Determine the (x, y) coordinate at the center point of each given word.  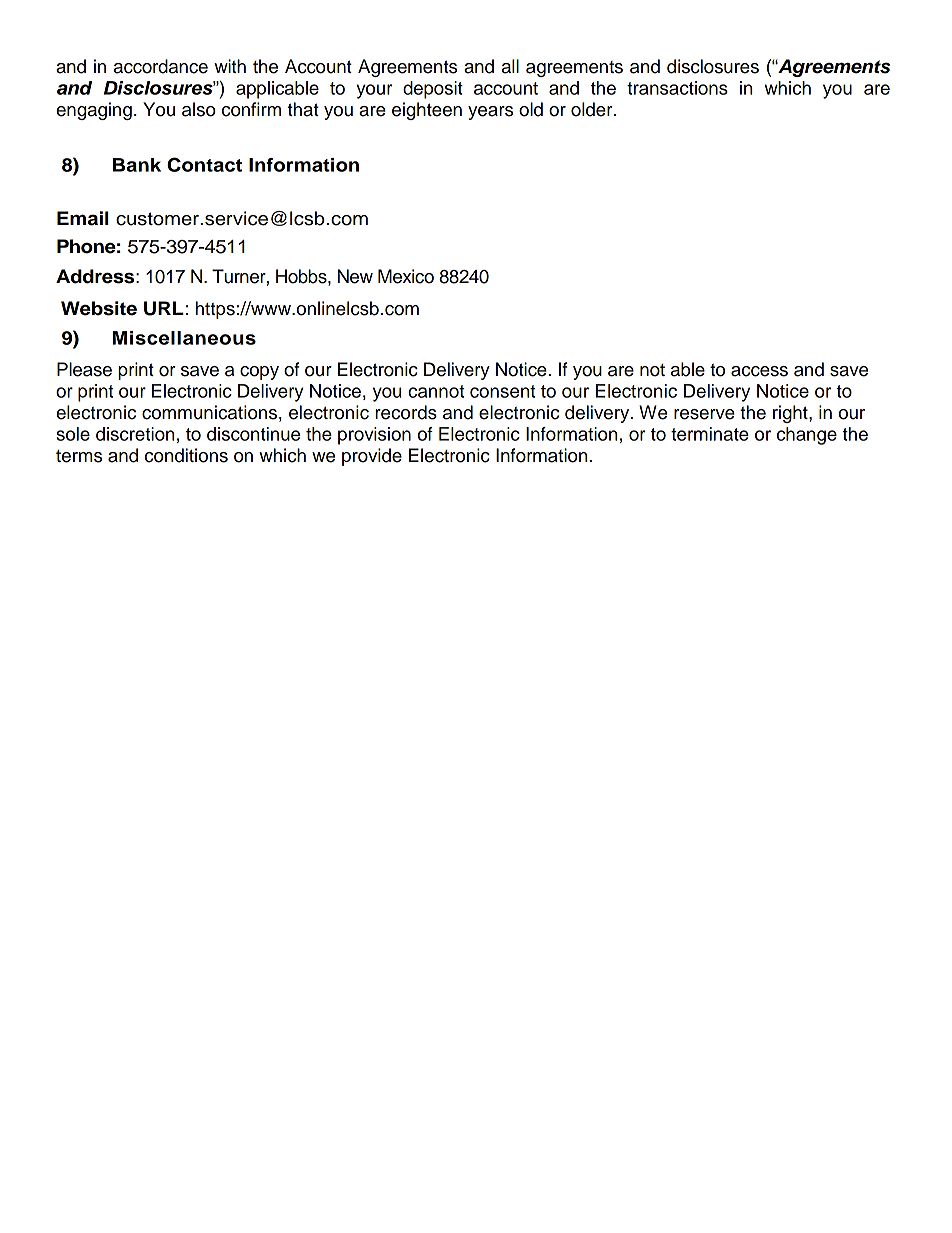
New (355, 276)
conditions (186, 455)
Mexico (406, 276)
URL (164, 308)
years (490, 113)
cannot (436, 391)
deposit (433, 90)
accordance (161, 66)
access (759, 371)
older (593, 109)
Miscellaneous (184, 338)
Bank (137, 165)
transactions (677, 88)
